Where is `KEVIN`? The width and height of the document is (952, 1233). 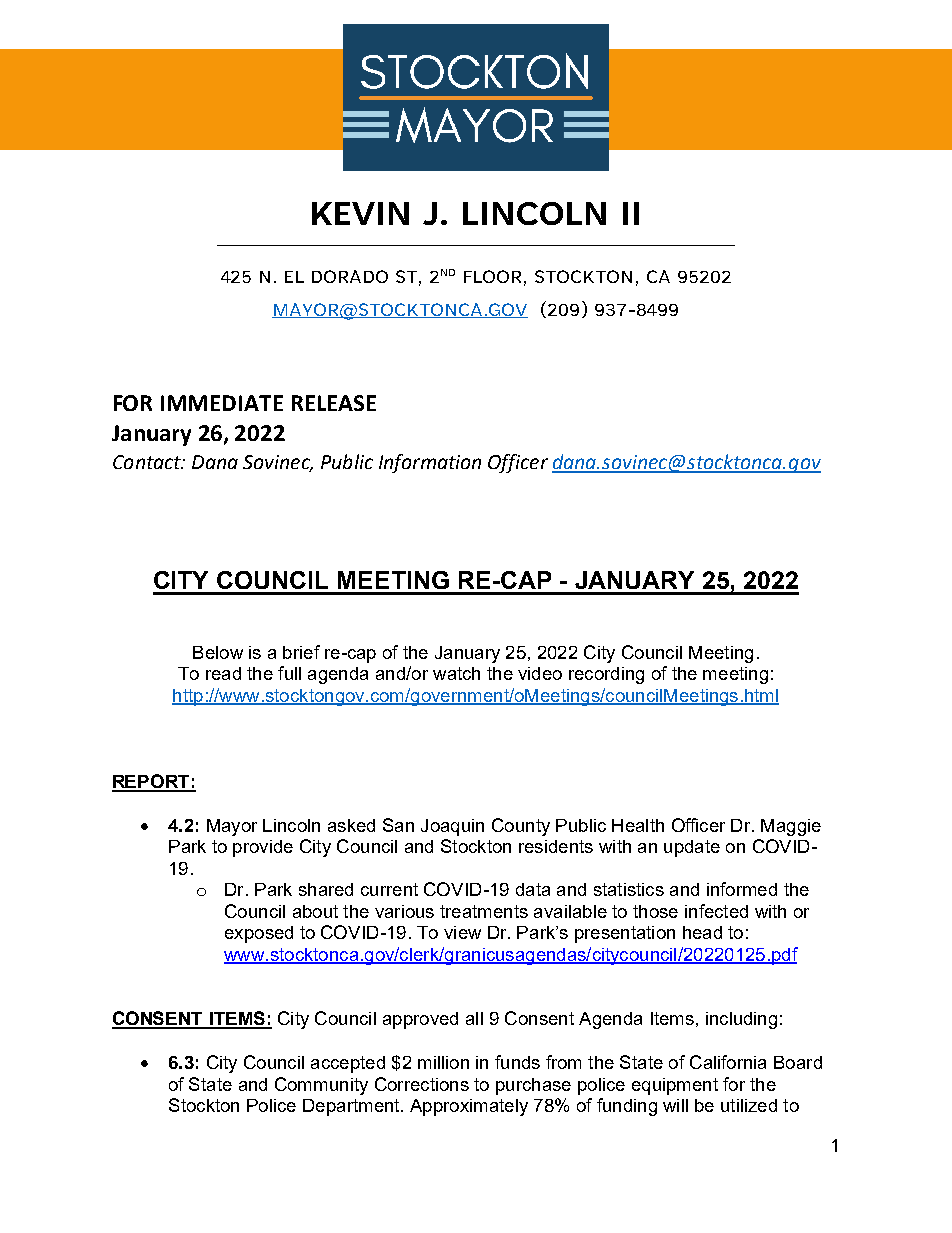
KEVIN is located at coordinates (360, 213).
